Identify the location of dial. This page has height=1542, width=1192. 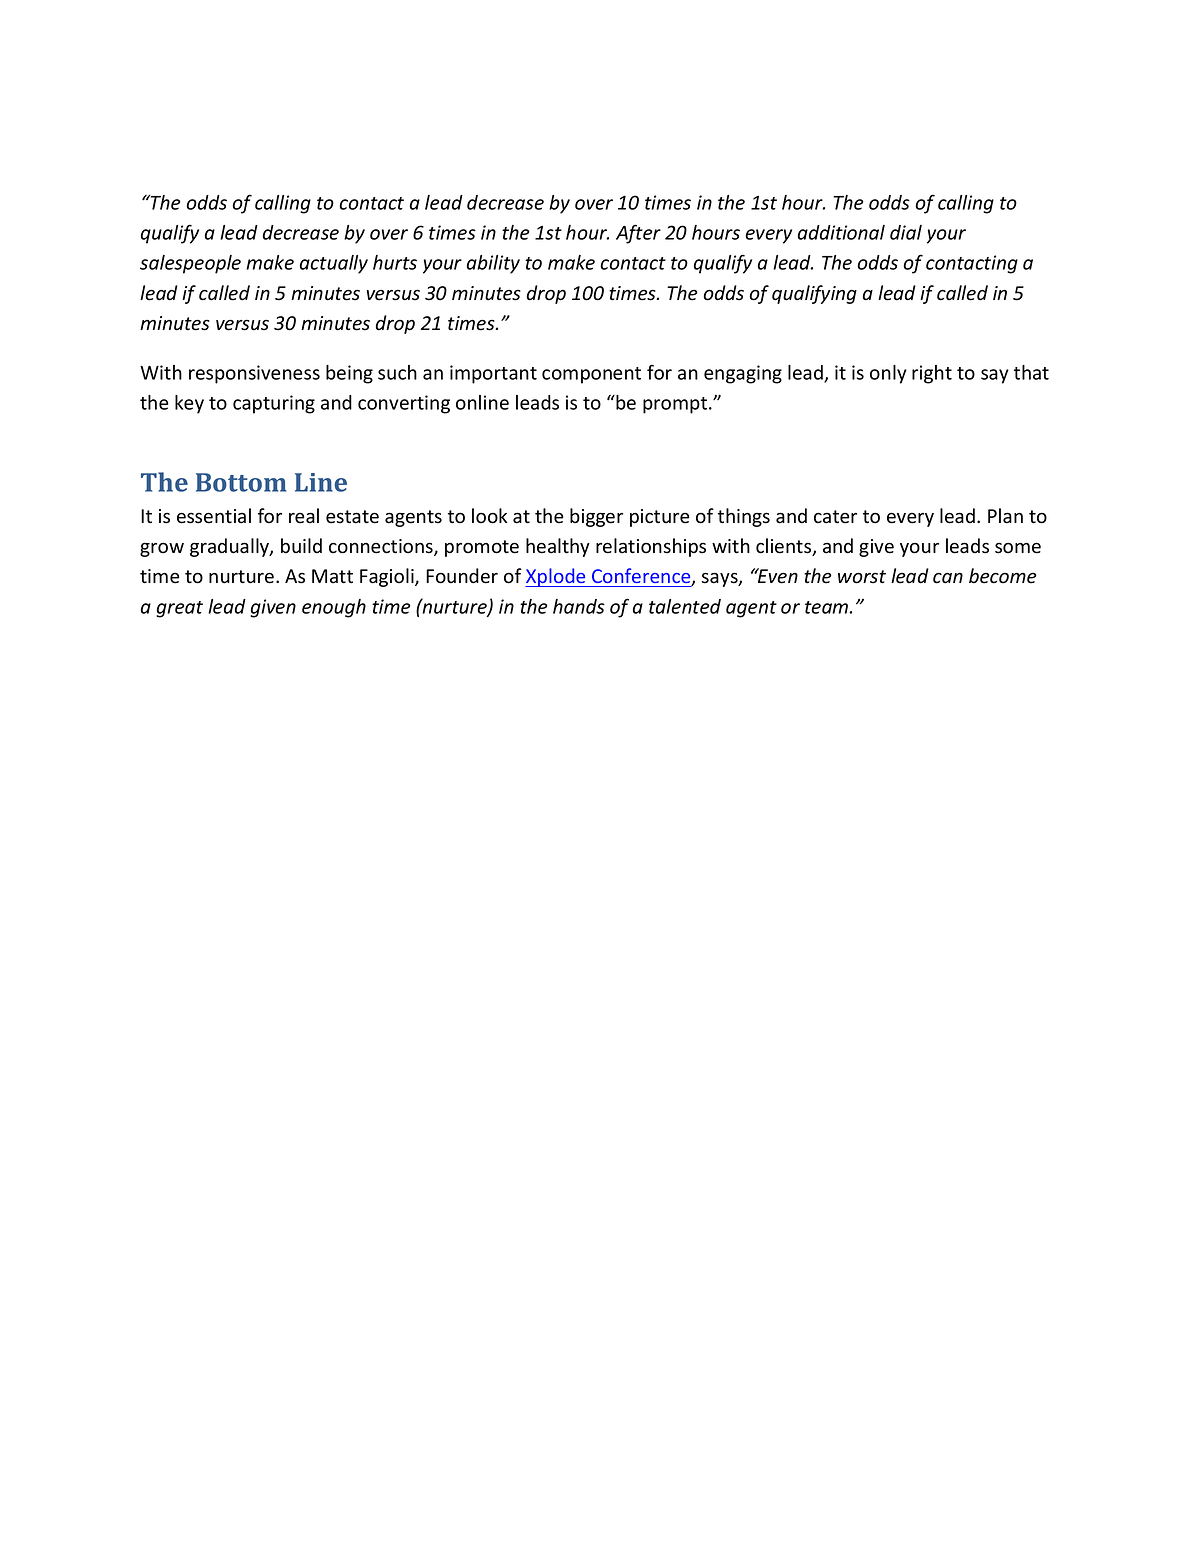
(906, 232).
